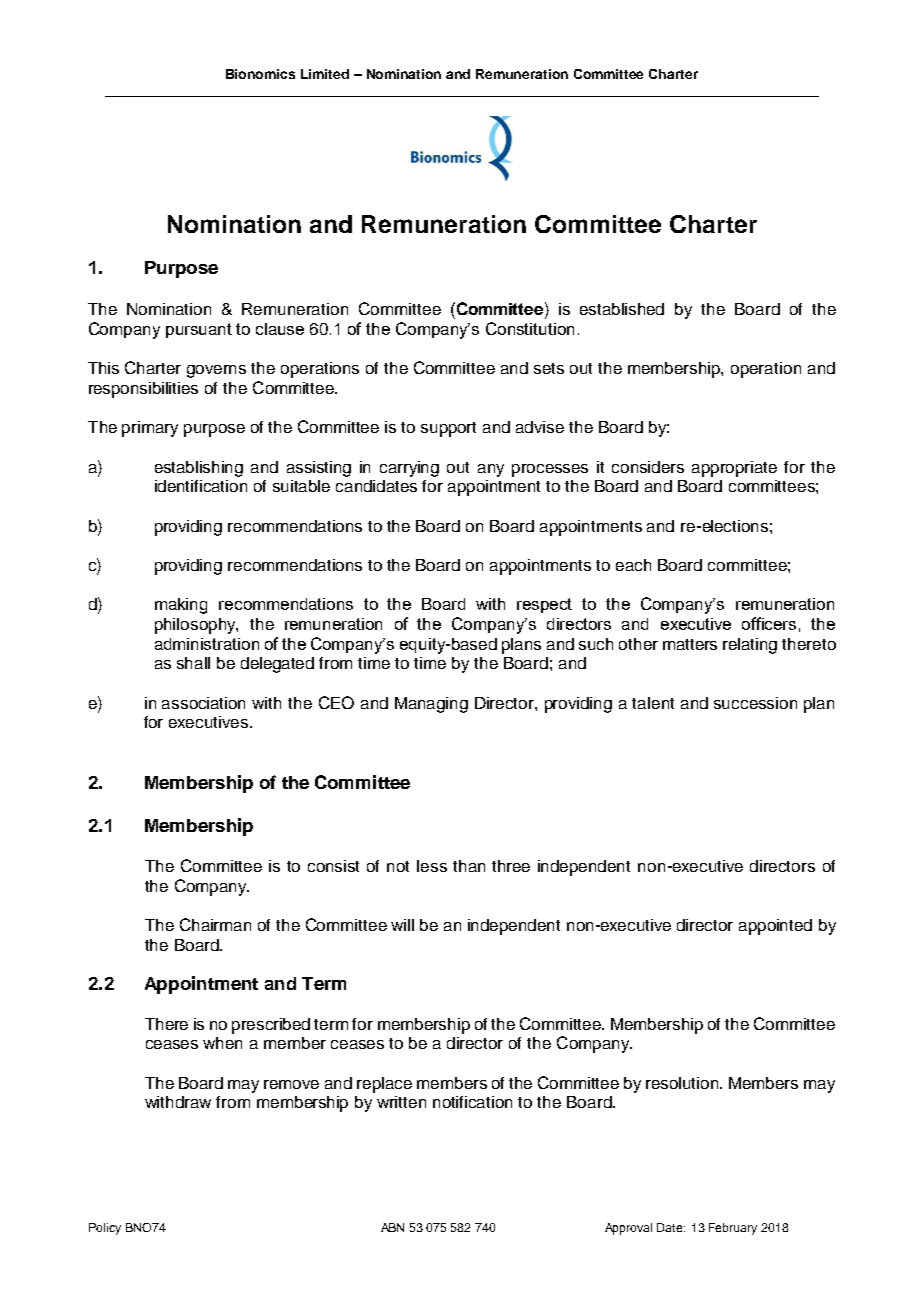 The height and width of the page is (1308, 924). I want to click on appointed, so click(775, 927).
